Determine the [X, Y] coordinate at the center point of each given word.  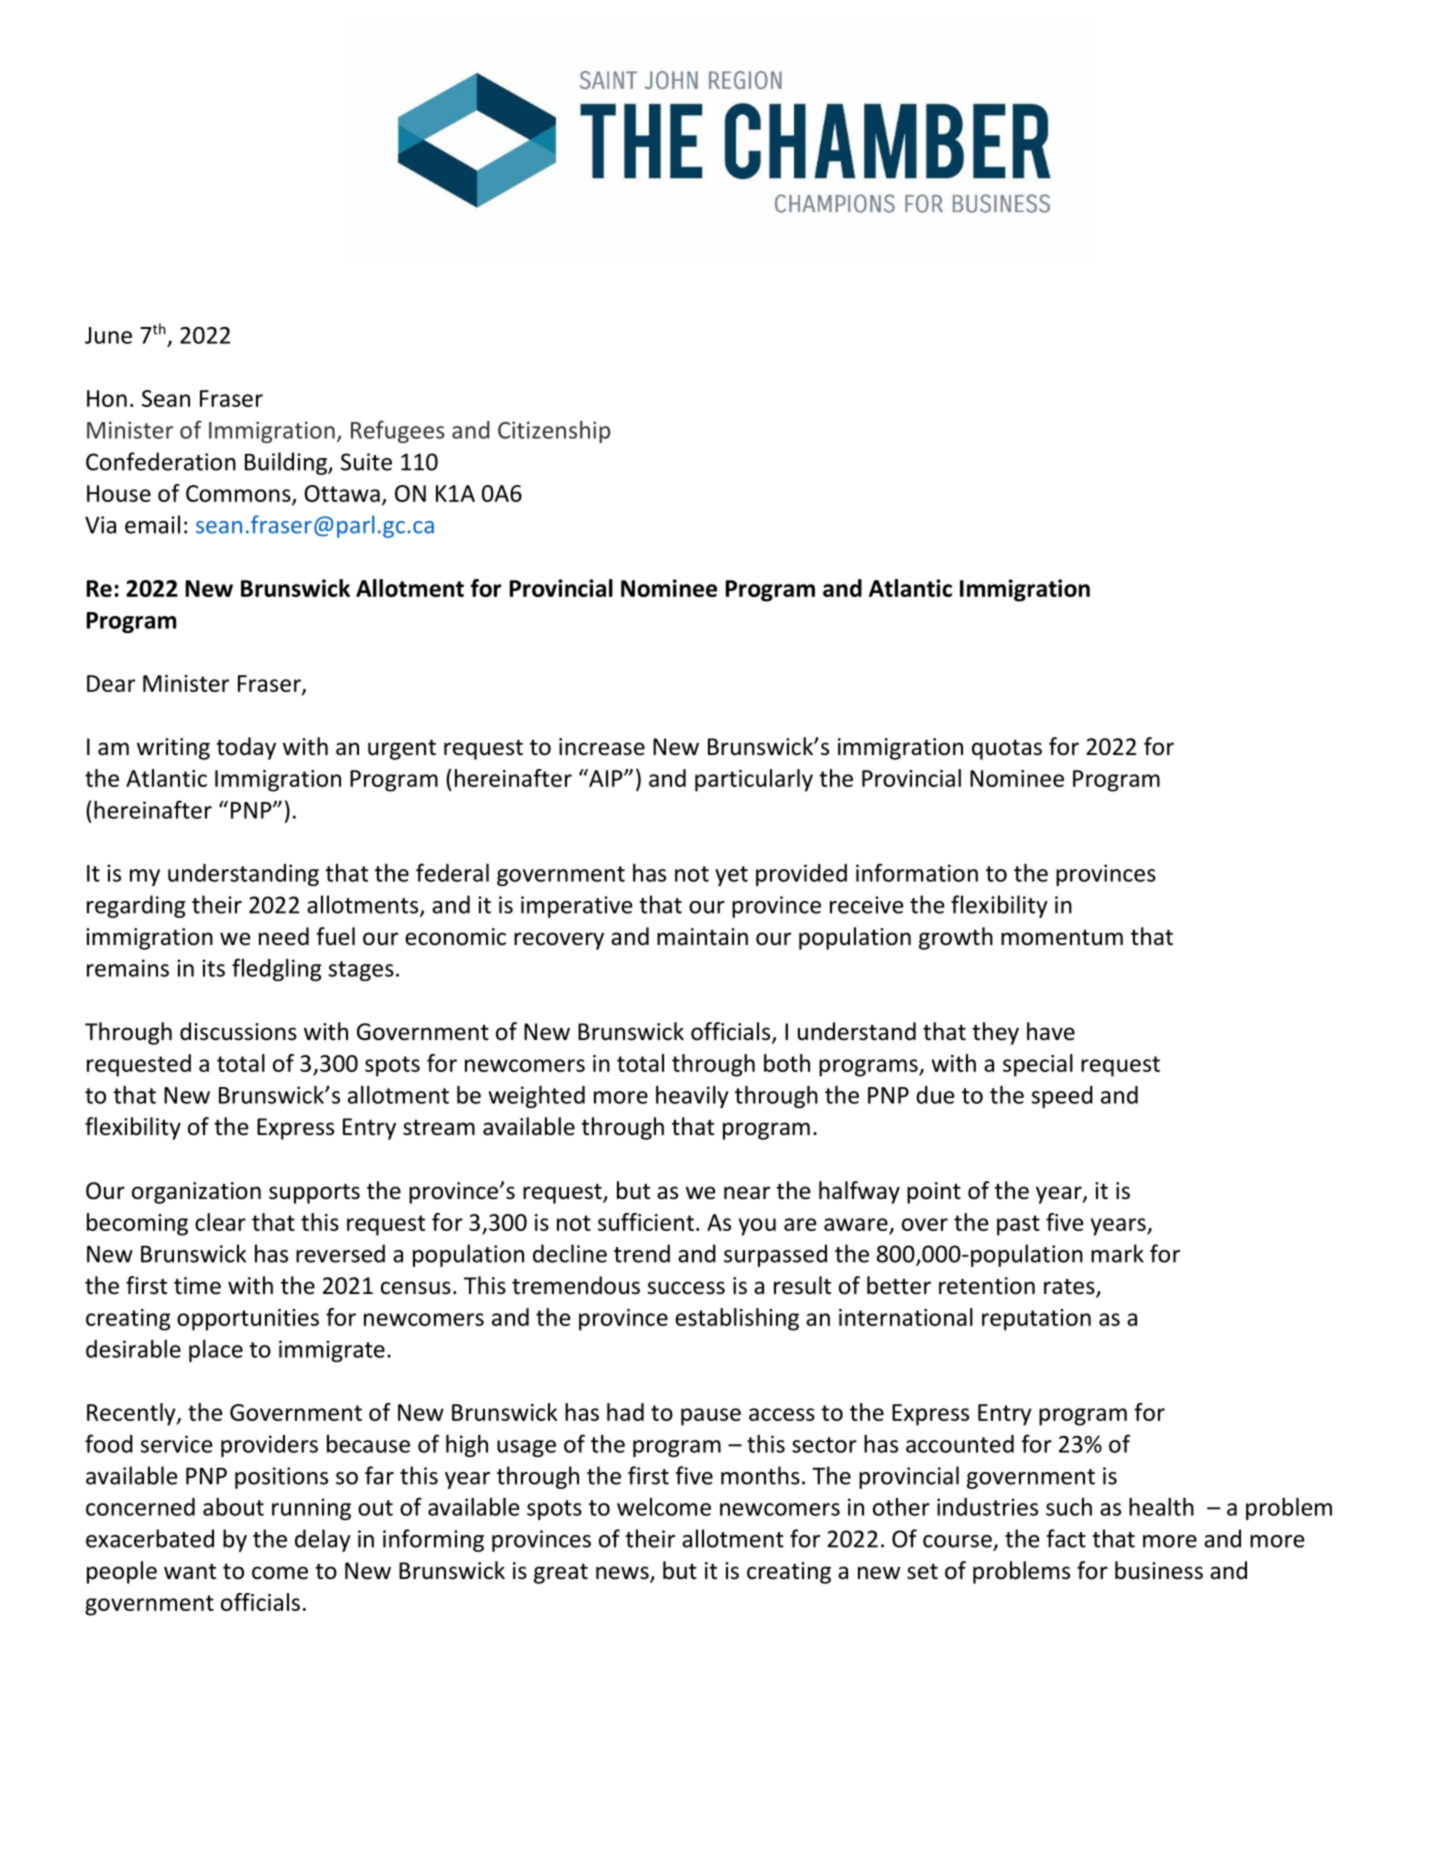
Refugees [398, 431]
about [233, 1507]
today [246, 748]
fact [1066, 1538]
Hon [107, 398]
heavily [692, 1097]
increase [602, 747]
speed [1062, 1097]
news [623, 1574]
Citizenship [554, 432]
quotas [1007, 750]
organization [196, 1193]
